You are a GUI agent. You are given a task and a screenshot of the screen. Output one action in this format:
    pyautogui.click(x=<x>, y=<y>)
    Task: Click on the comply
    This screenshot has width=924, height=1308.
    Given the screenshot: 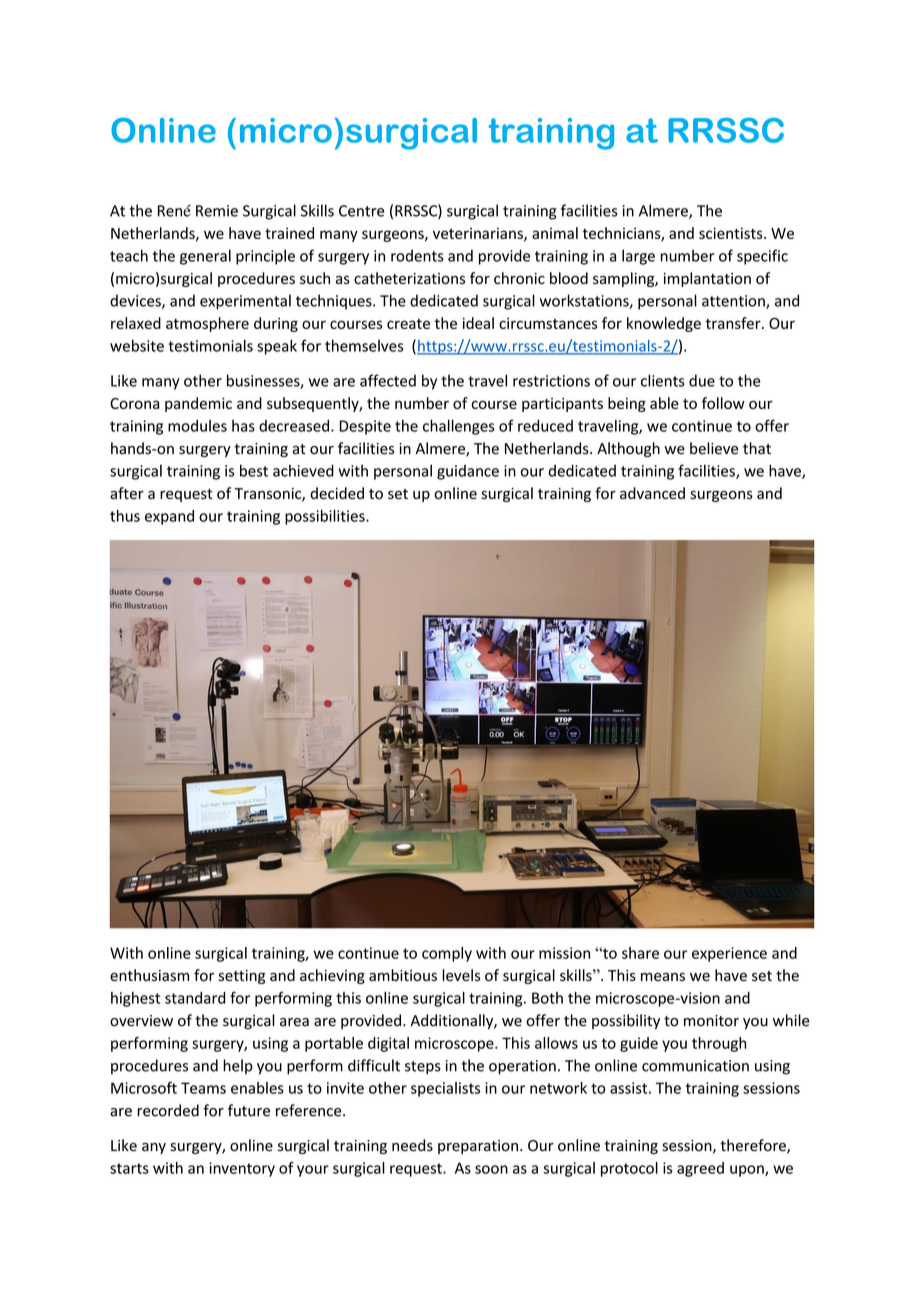 What is the action you would take?
    pyautogui.click(x=447, y=954)
